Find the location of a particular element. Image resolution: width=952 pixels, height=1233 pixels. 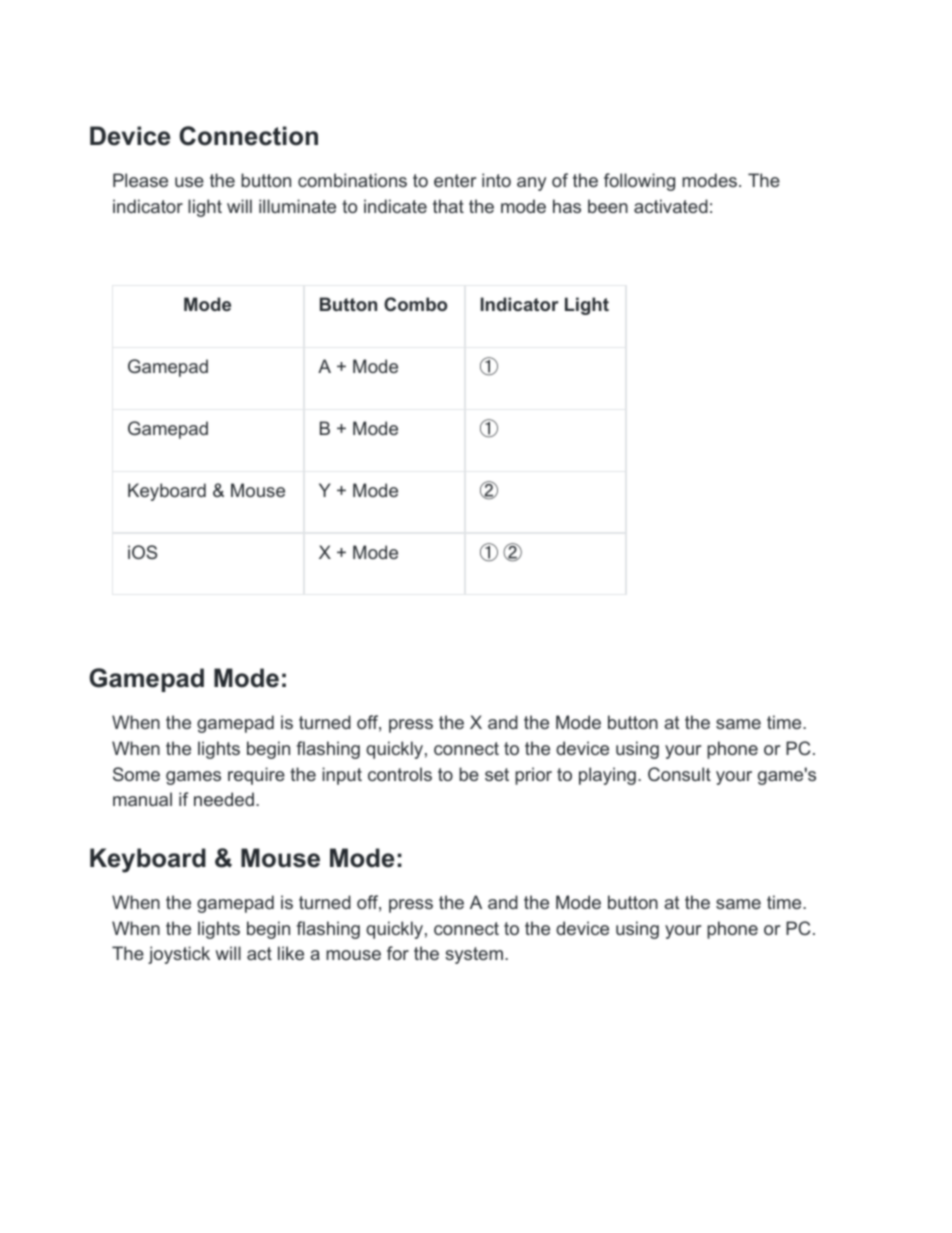

joystick is located at coordinates (179, 955).
